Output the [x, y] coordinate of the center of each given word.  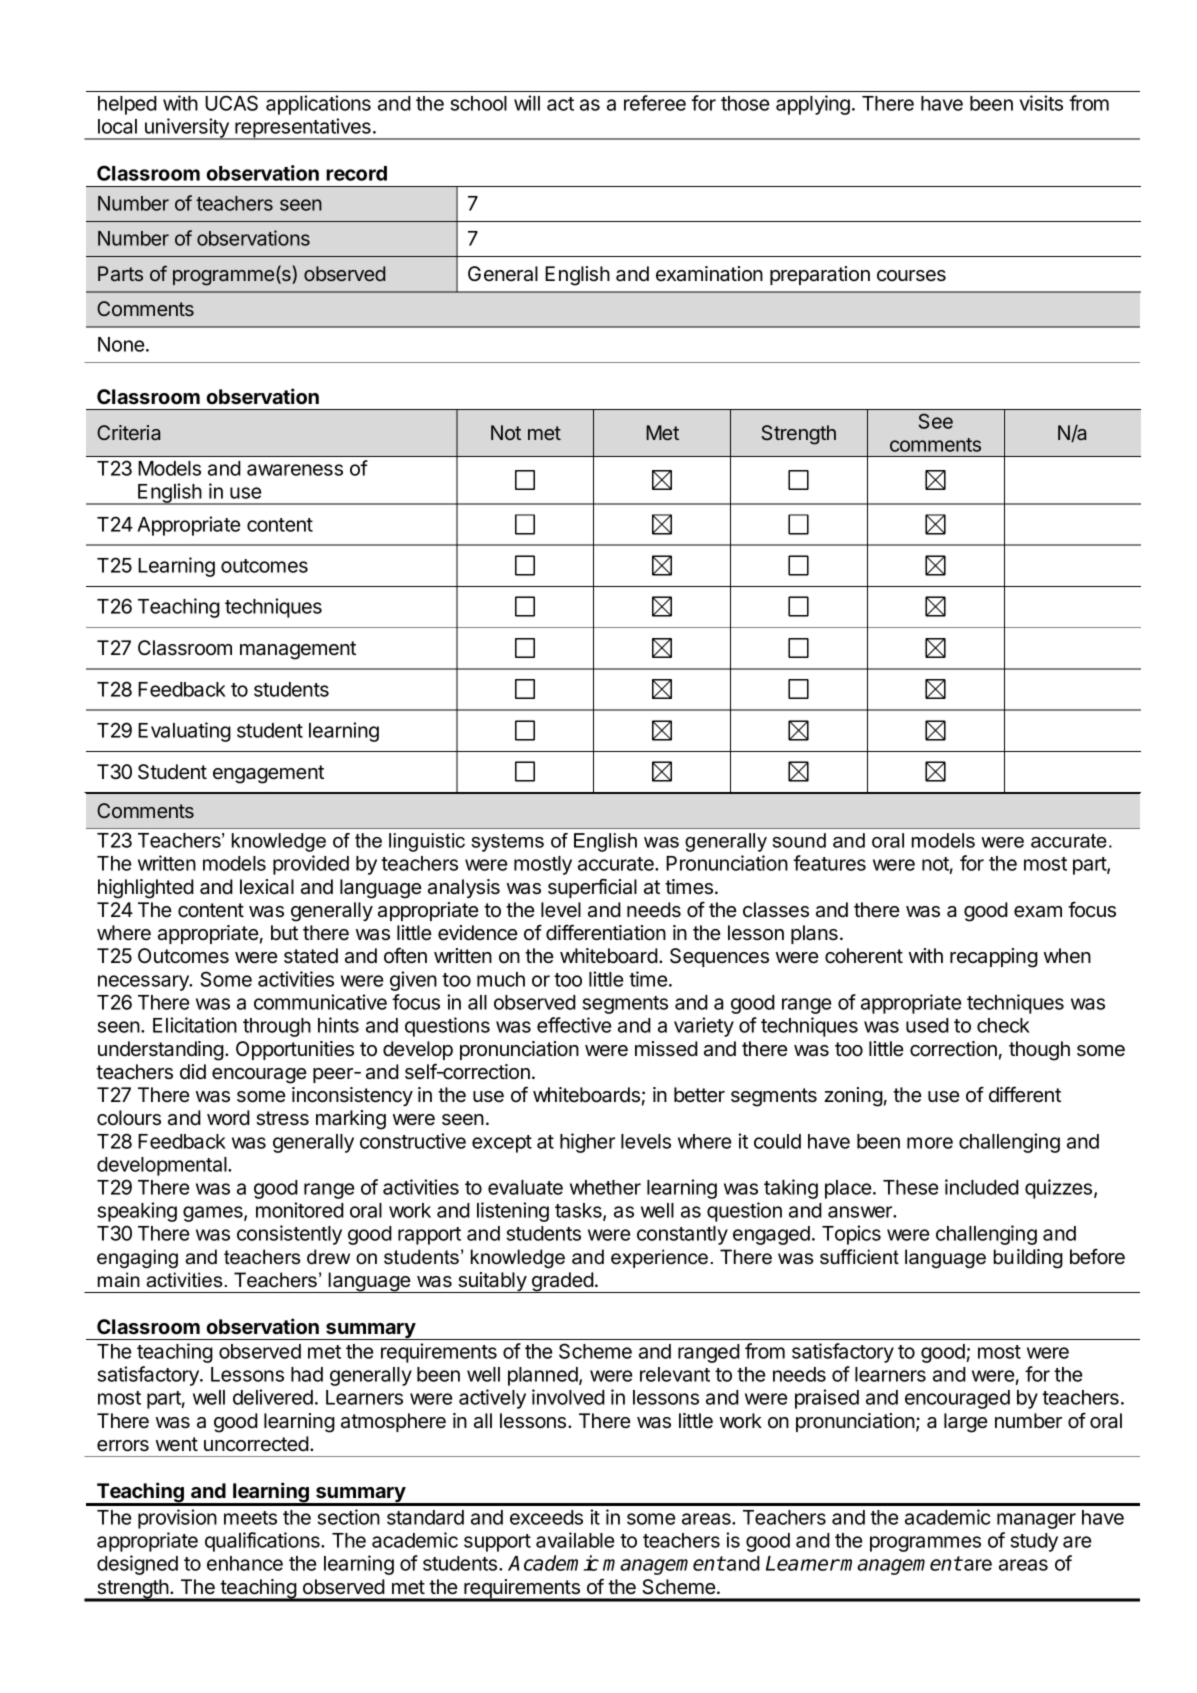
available [575, 1540]
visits [1041, 103]
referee [655, 103]
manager [1036, 1521]
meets [250, 1518]
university [187, 129]
